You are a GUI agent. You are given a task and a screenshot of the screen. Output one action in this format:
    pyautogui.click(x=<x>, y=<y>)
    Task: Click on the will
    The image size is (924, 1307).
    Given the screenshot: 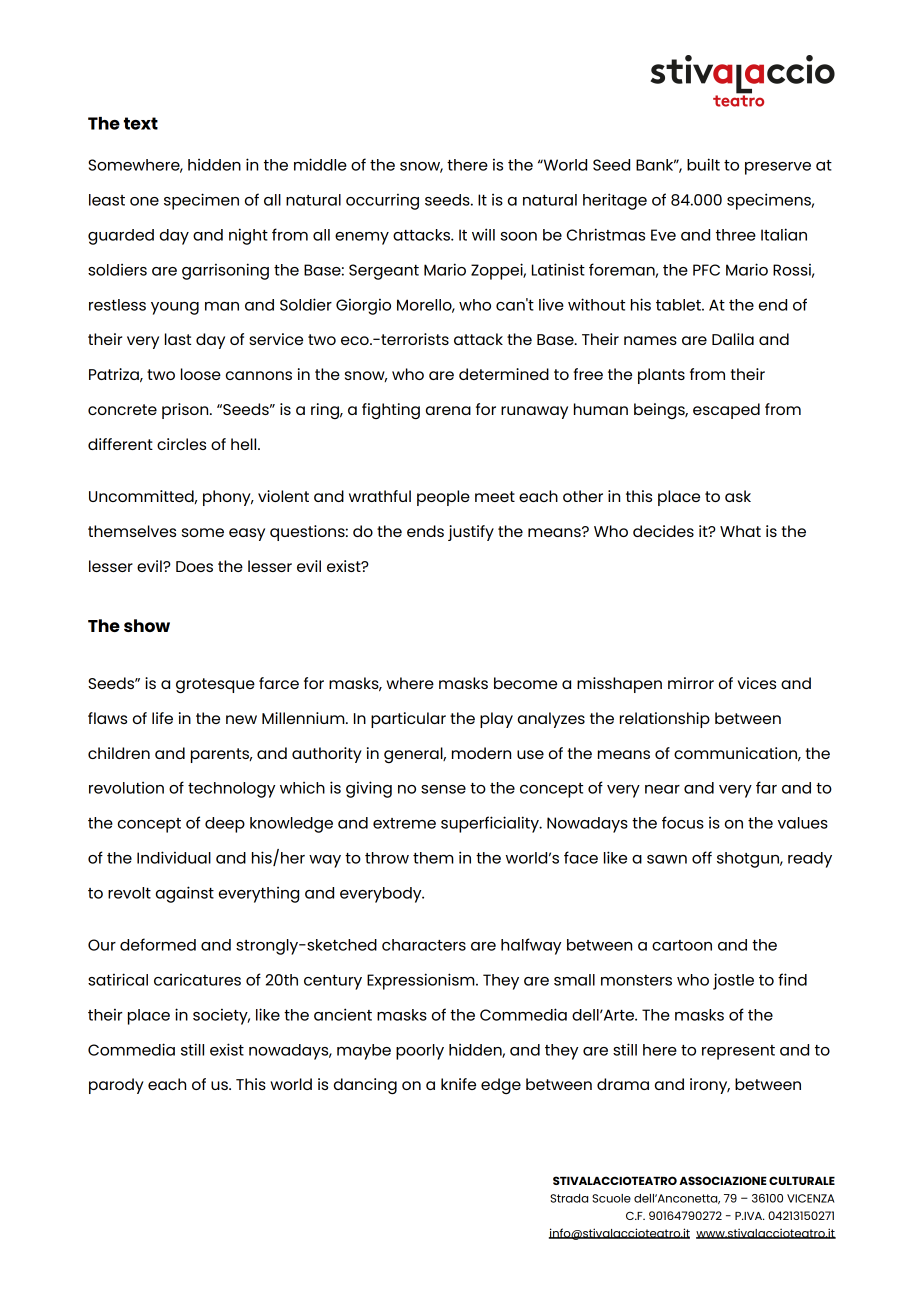 What is the action you would take?
    pyautogui.click(x=483, y=234)
